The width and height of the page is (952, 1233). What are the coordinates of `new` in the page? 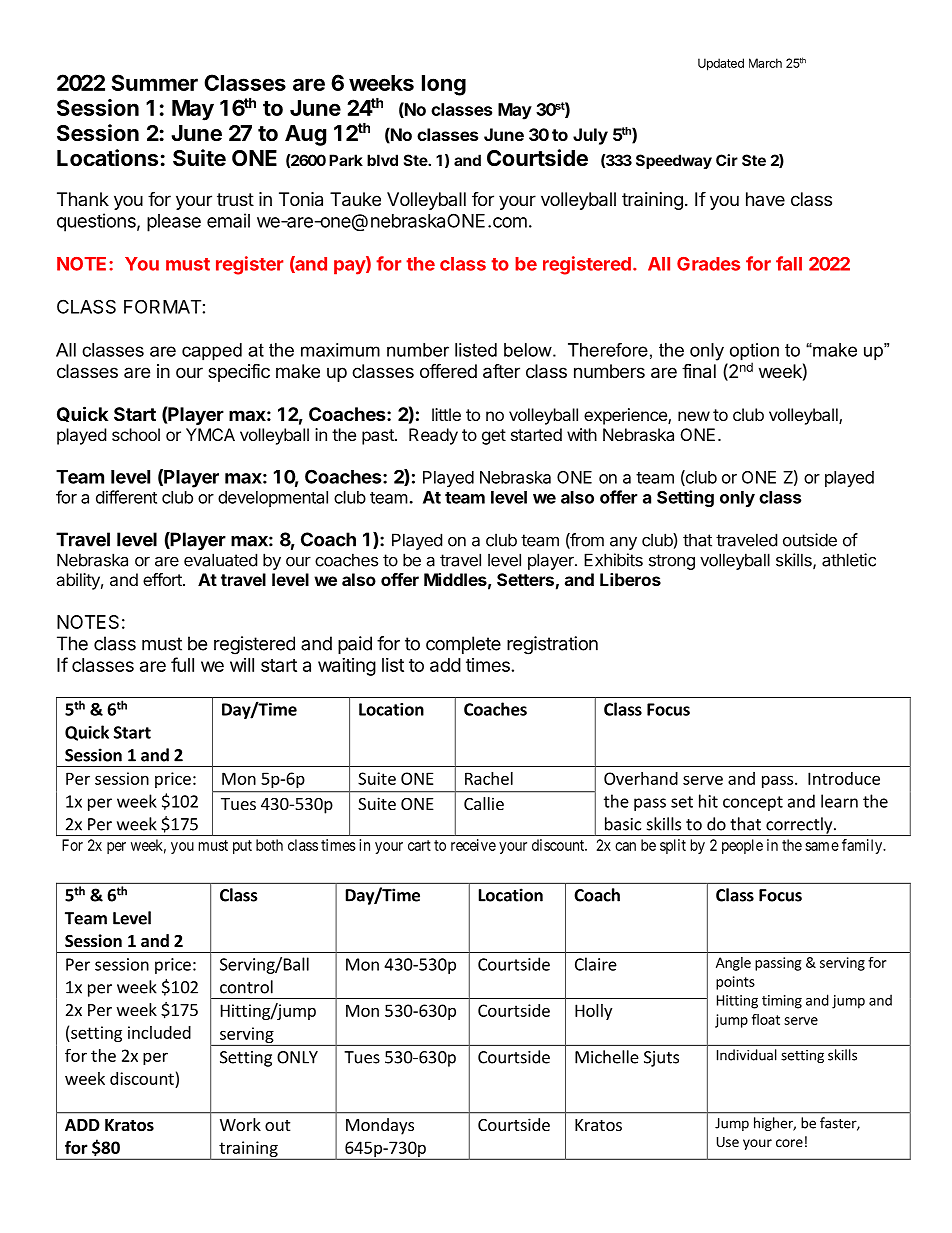 It's located at (694, 416).
